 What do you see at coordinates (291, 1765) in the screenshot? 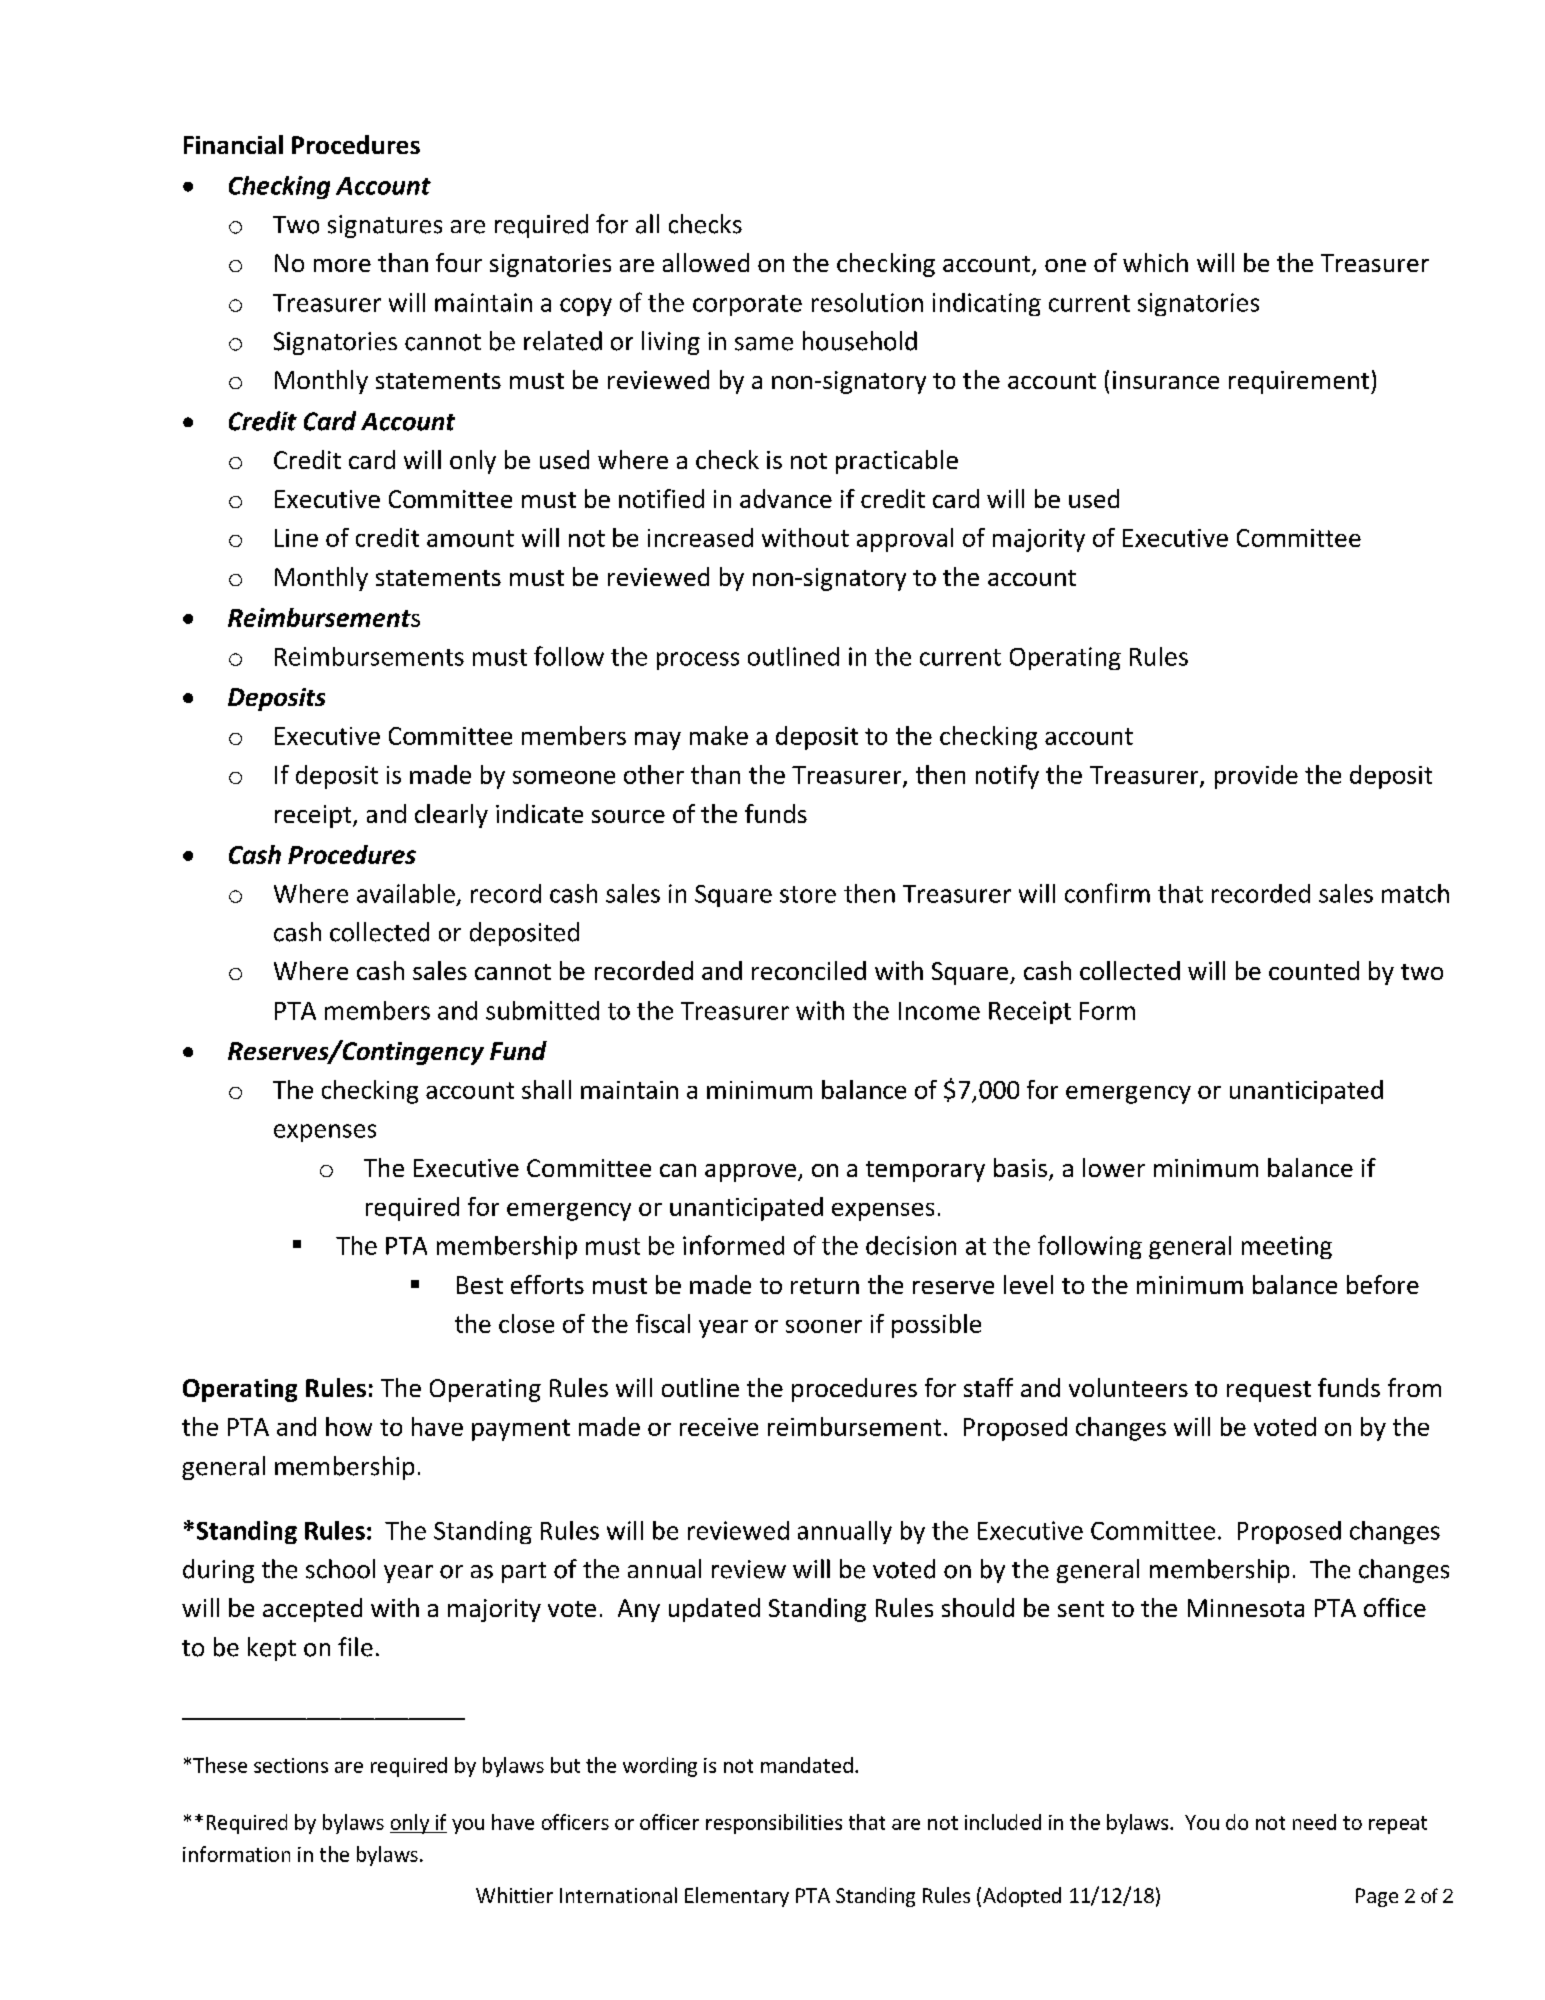
I see `sections` at bounding box center [291, 1765].
